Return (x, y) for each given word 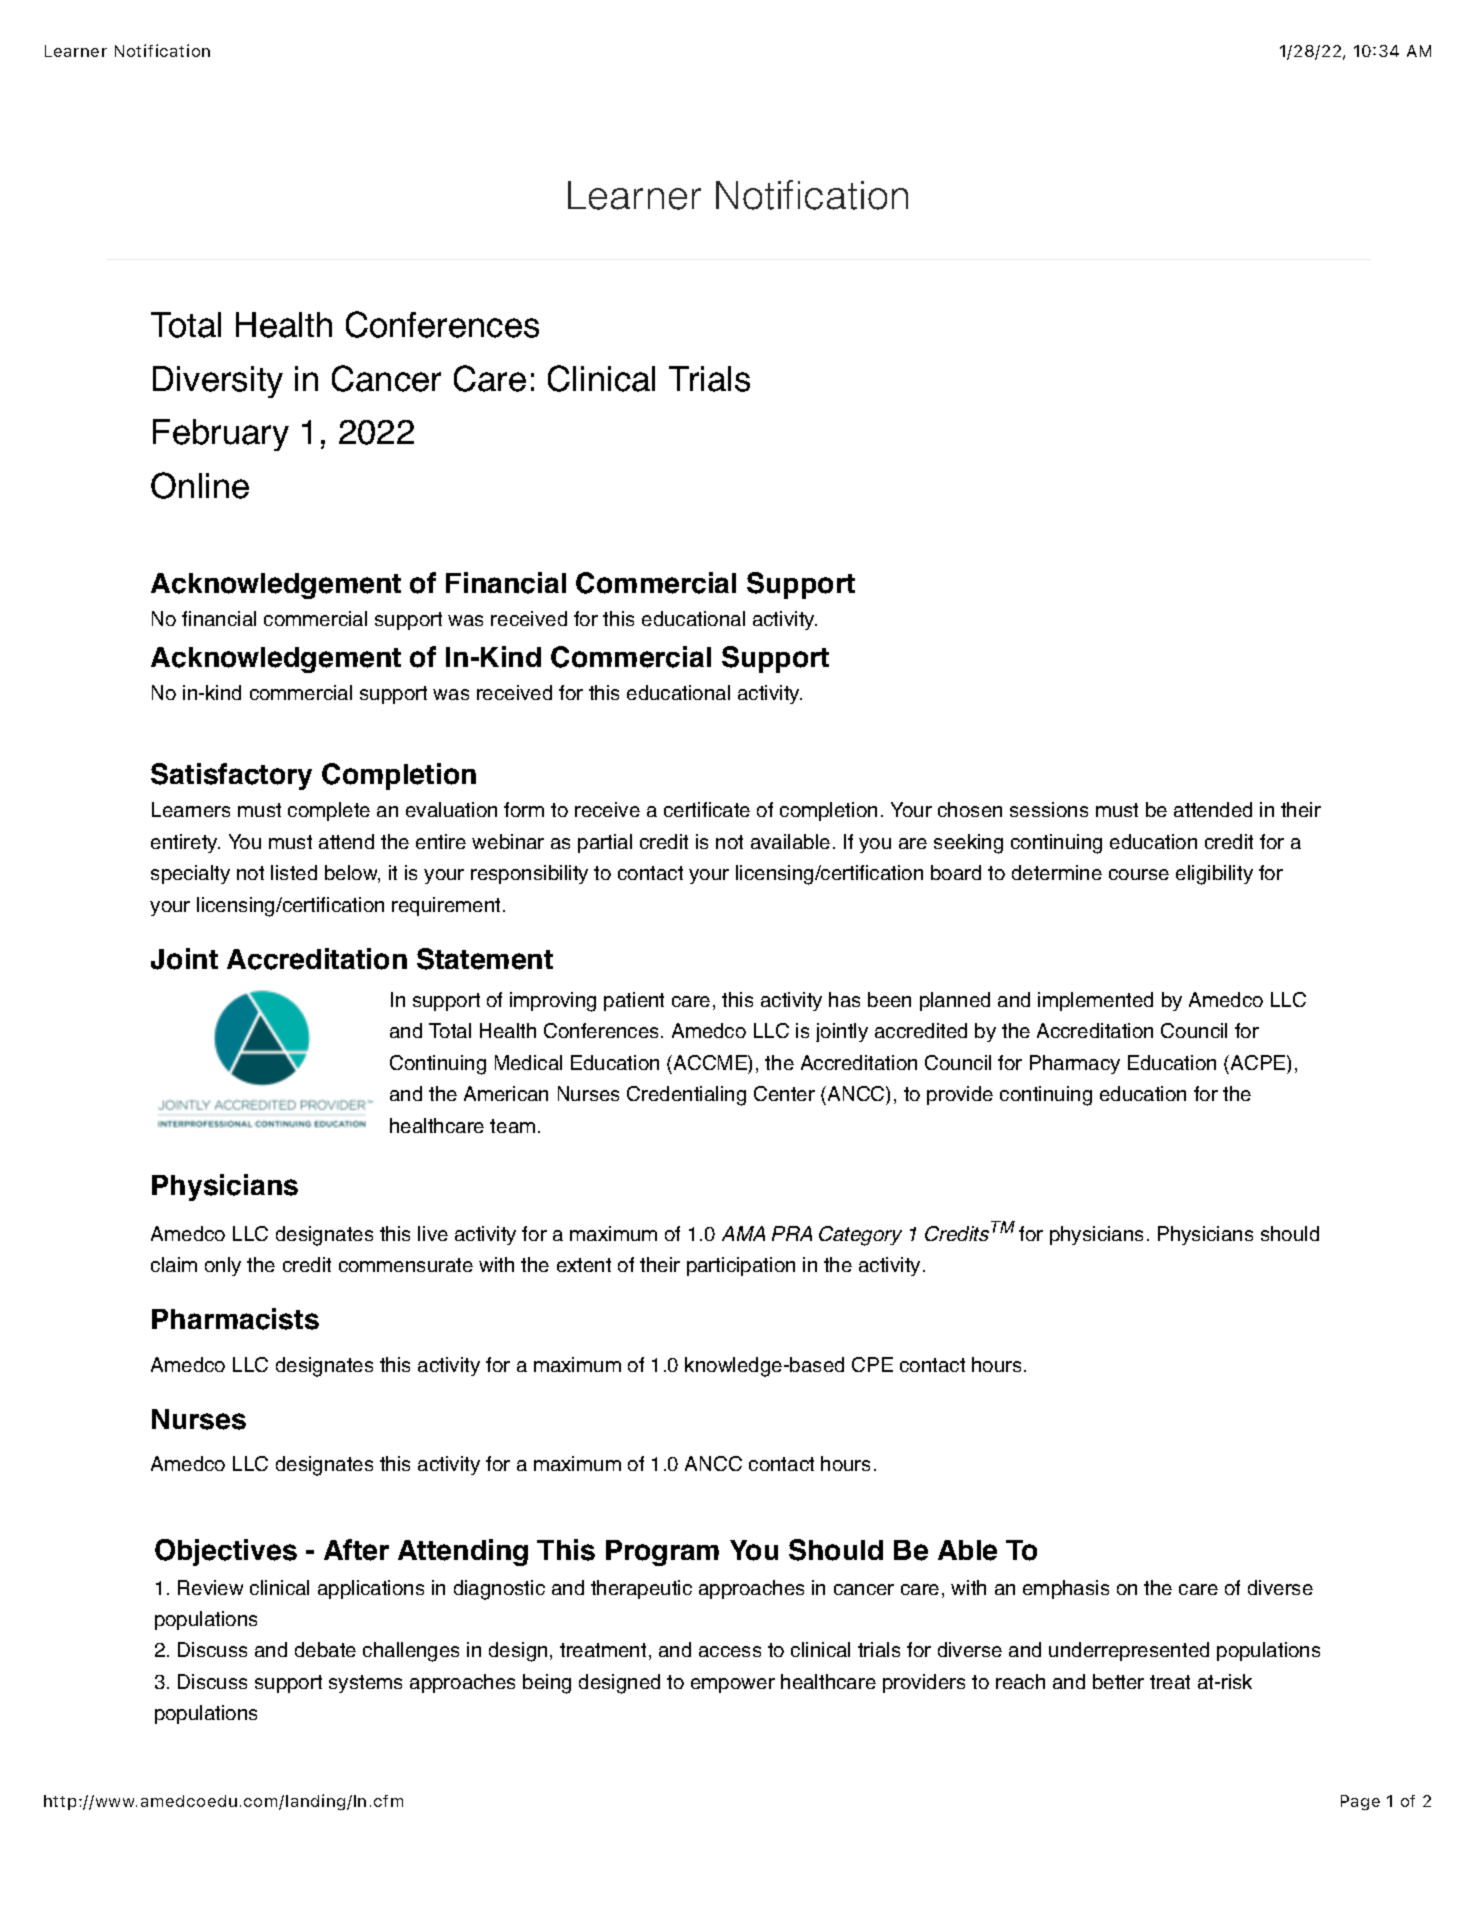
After (356, 1550)
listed (294, 872)
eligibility (1214, 875)
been (889, 999)
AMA (743, 1233)
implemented (1095, 1001)
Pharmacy (1075, 1064)
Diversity (218, 382)
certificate (707, 809)
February (221, 435)
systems (365, 1684)
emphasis (1066, 1589)
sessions (1049, 809)
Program (662, 1553)
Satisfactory (231, 776)
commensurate (406, 1265)
